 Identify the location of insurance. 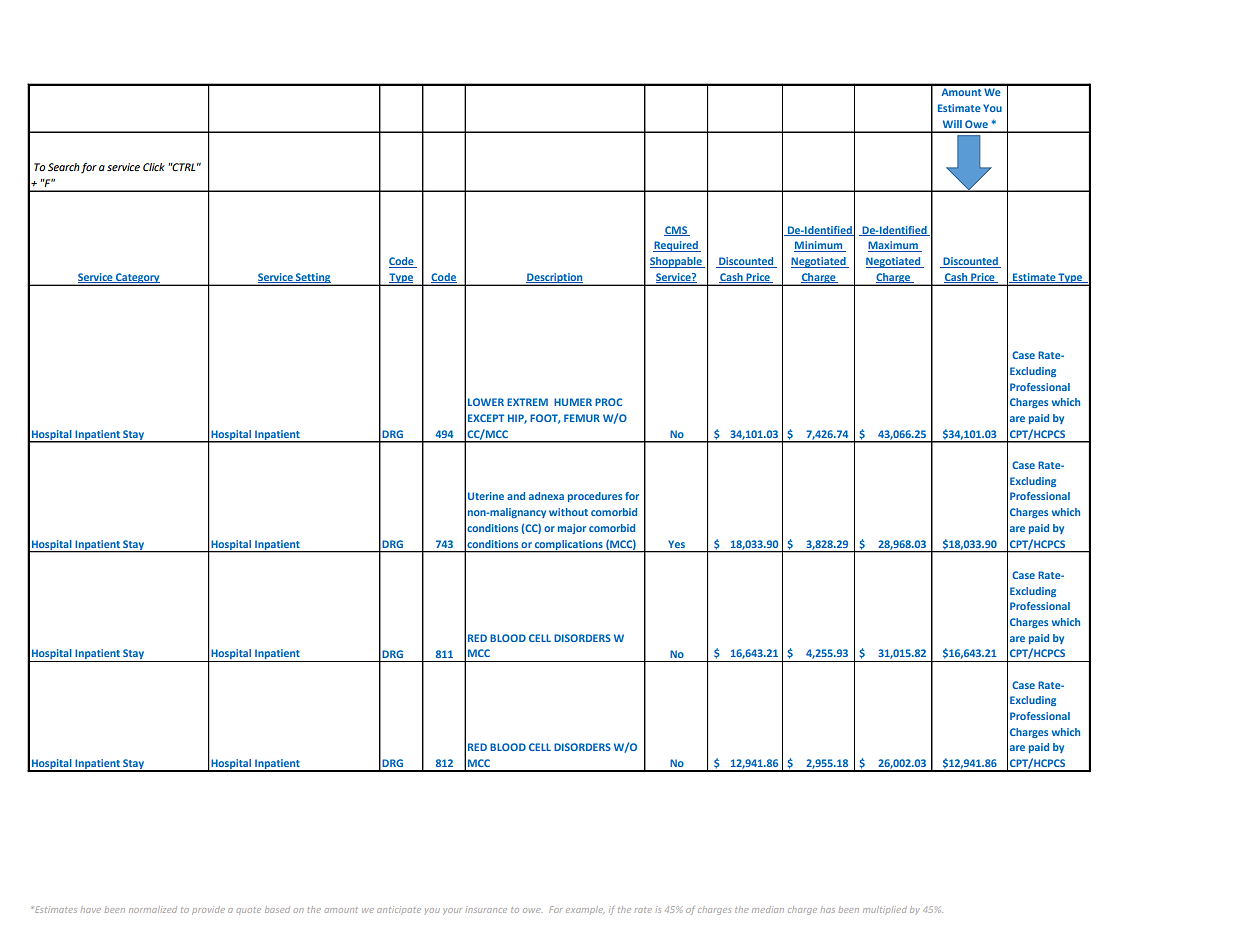
(486, 910).
